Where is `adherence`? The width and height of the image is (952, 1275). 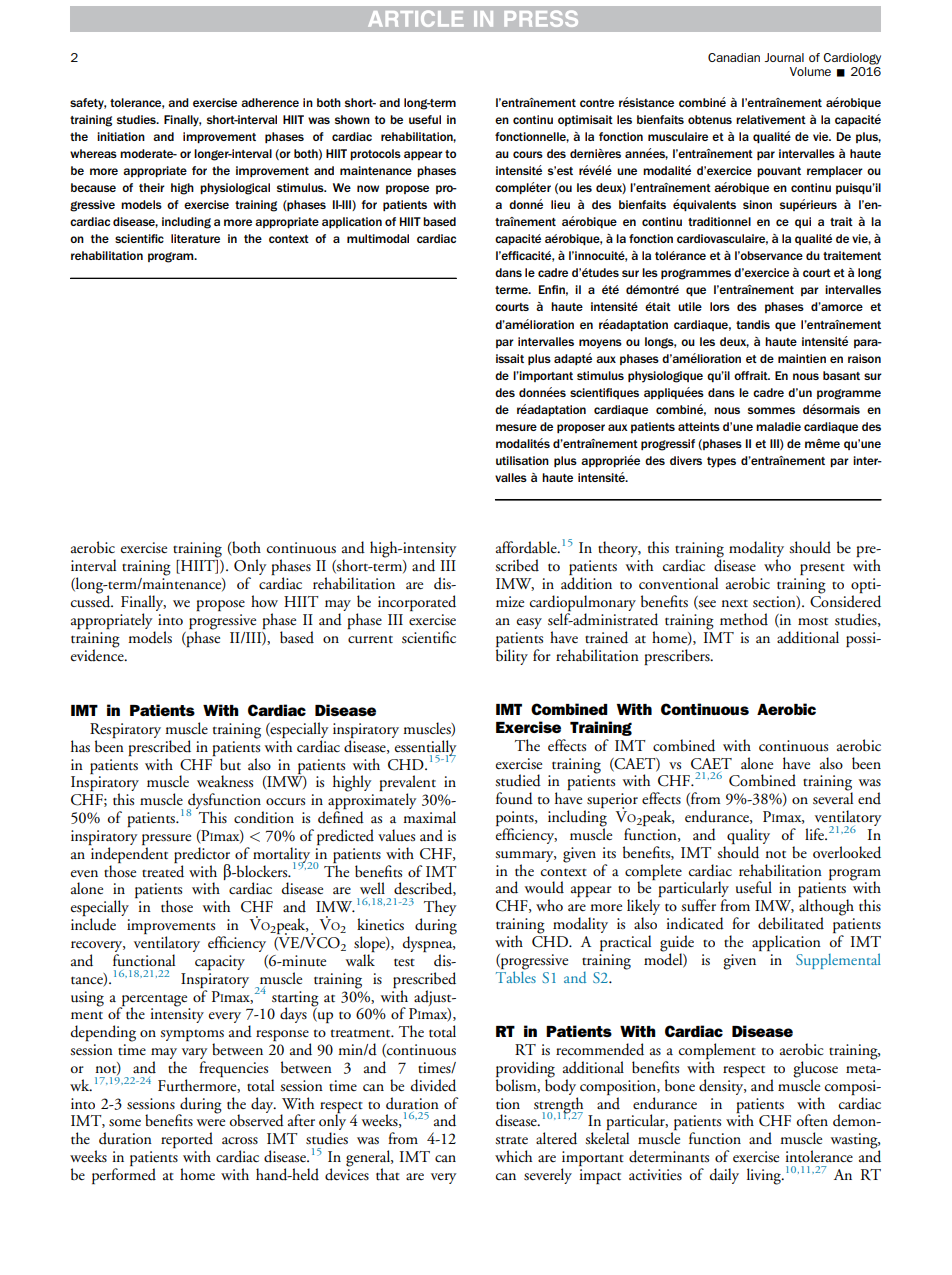 adherence is located at coordinates (270, 102).
